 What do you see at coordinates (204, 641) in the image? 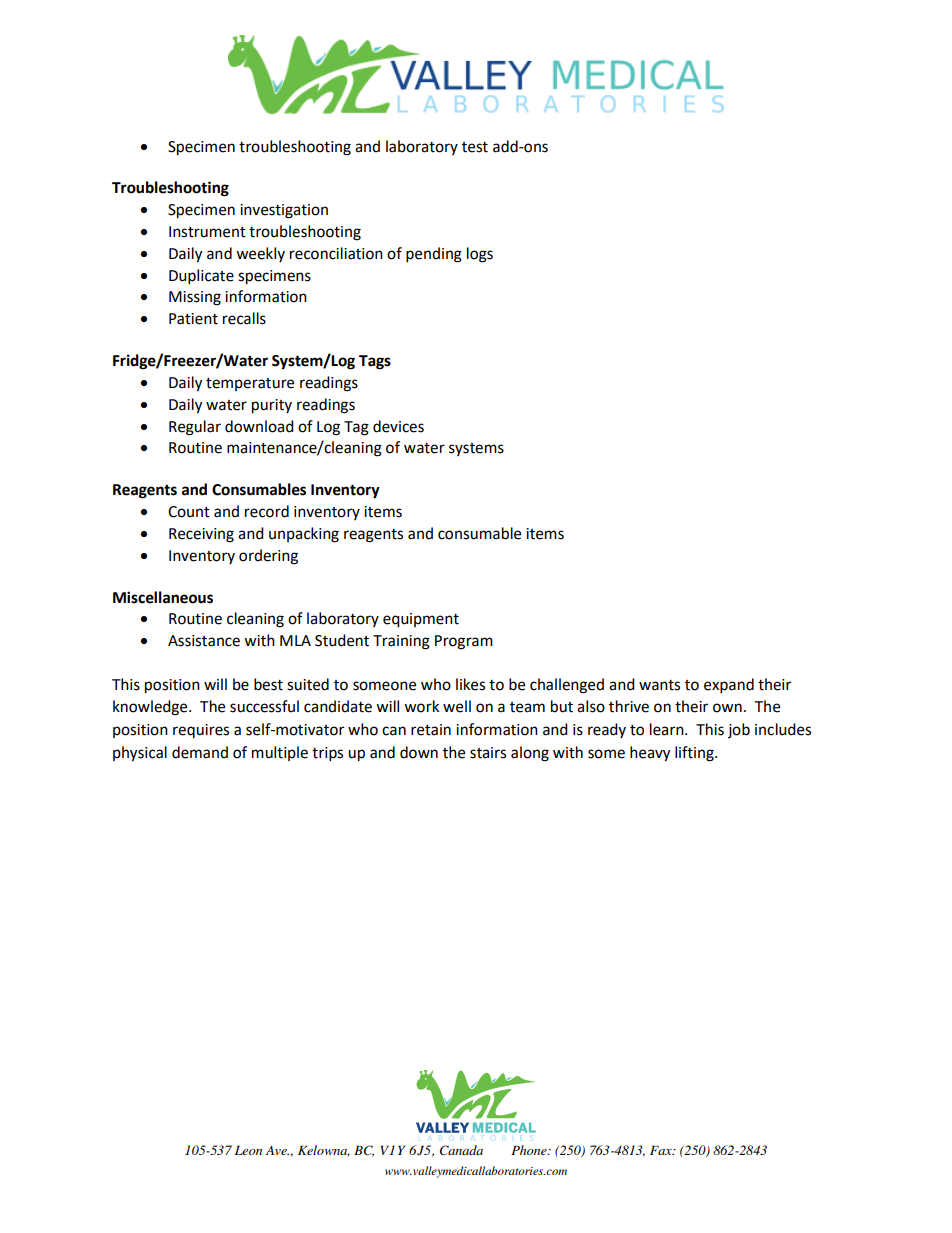
I see `Assistance` at bounding box center [204, 641].
